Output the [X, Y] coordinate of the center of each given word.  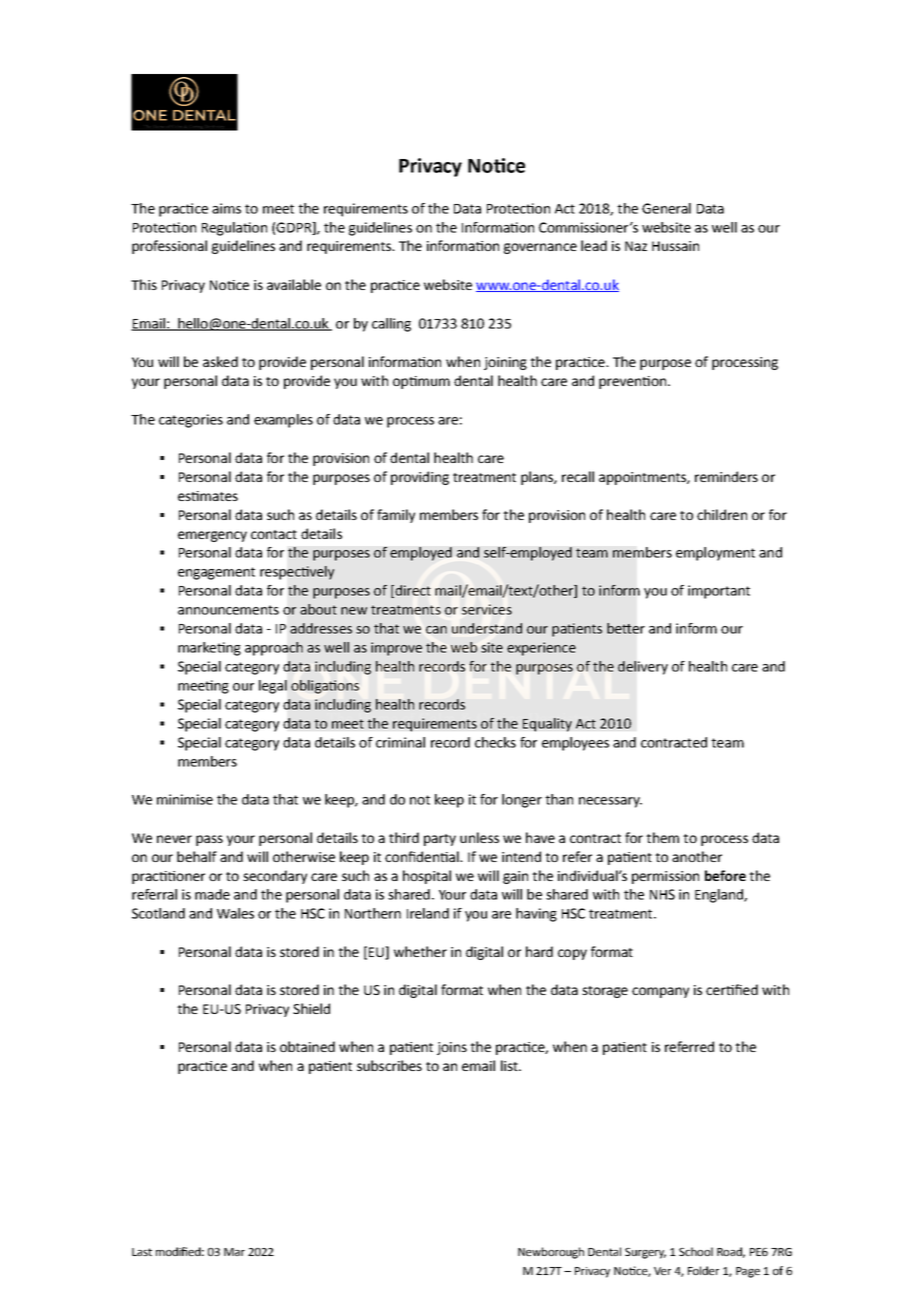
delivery [643, 668]
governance [540, 248]
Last [142, 1252]
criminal [400, 742]
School [696, 1251]
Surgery [645, 1253]
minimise [185, 799]
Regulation [234, 229]
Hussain [675, 246]
